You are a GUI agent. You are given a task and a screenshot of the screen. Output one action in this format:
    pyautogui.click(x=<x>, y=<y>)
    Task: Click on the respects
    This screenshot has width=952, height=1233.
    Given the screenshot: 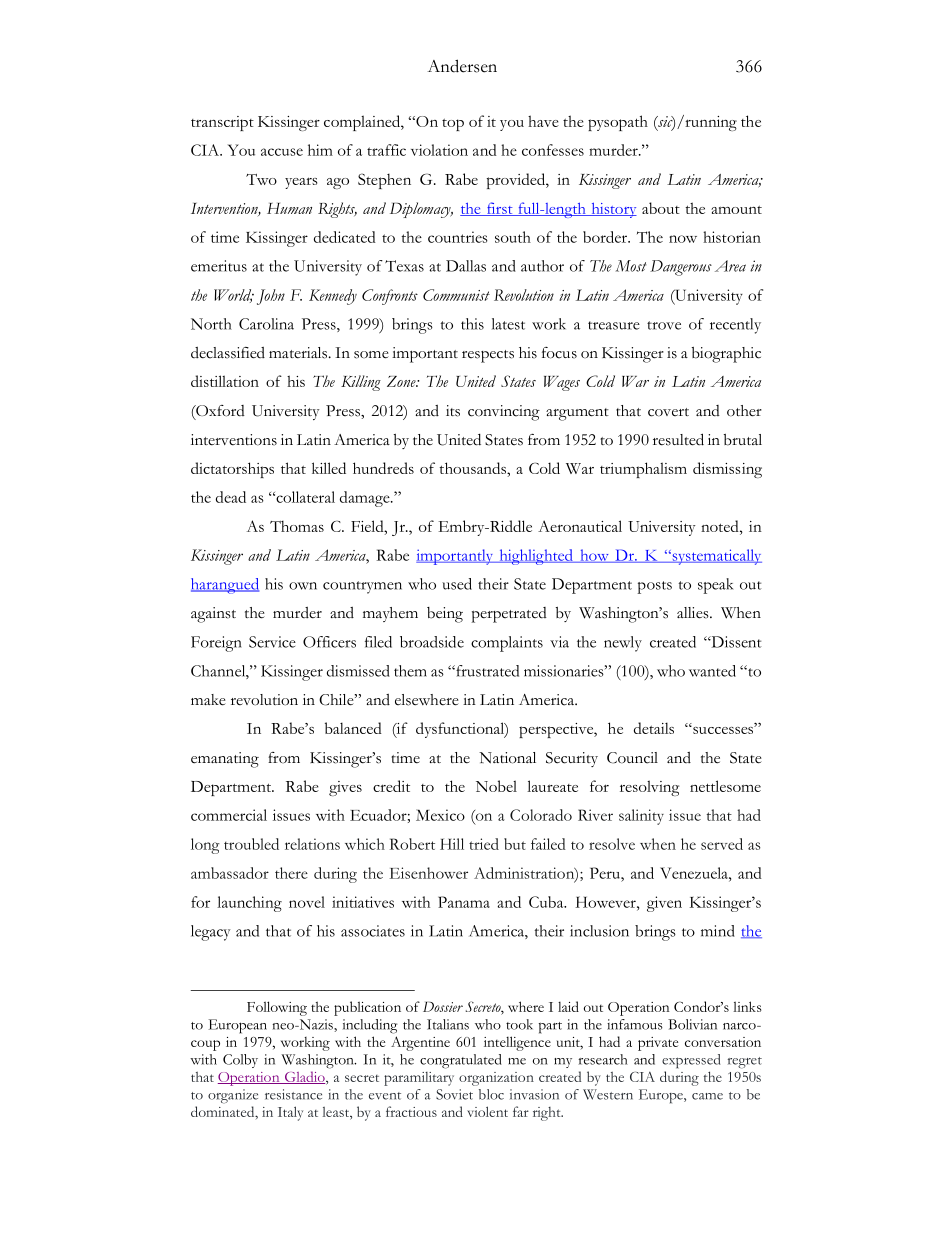 What is the action you would take?
    pyautogui.click(x=488, y=356)
